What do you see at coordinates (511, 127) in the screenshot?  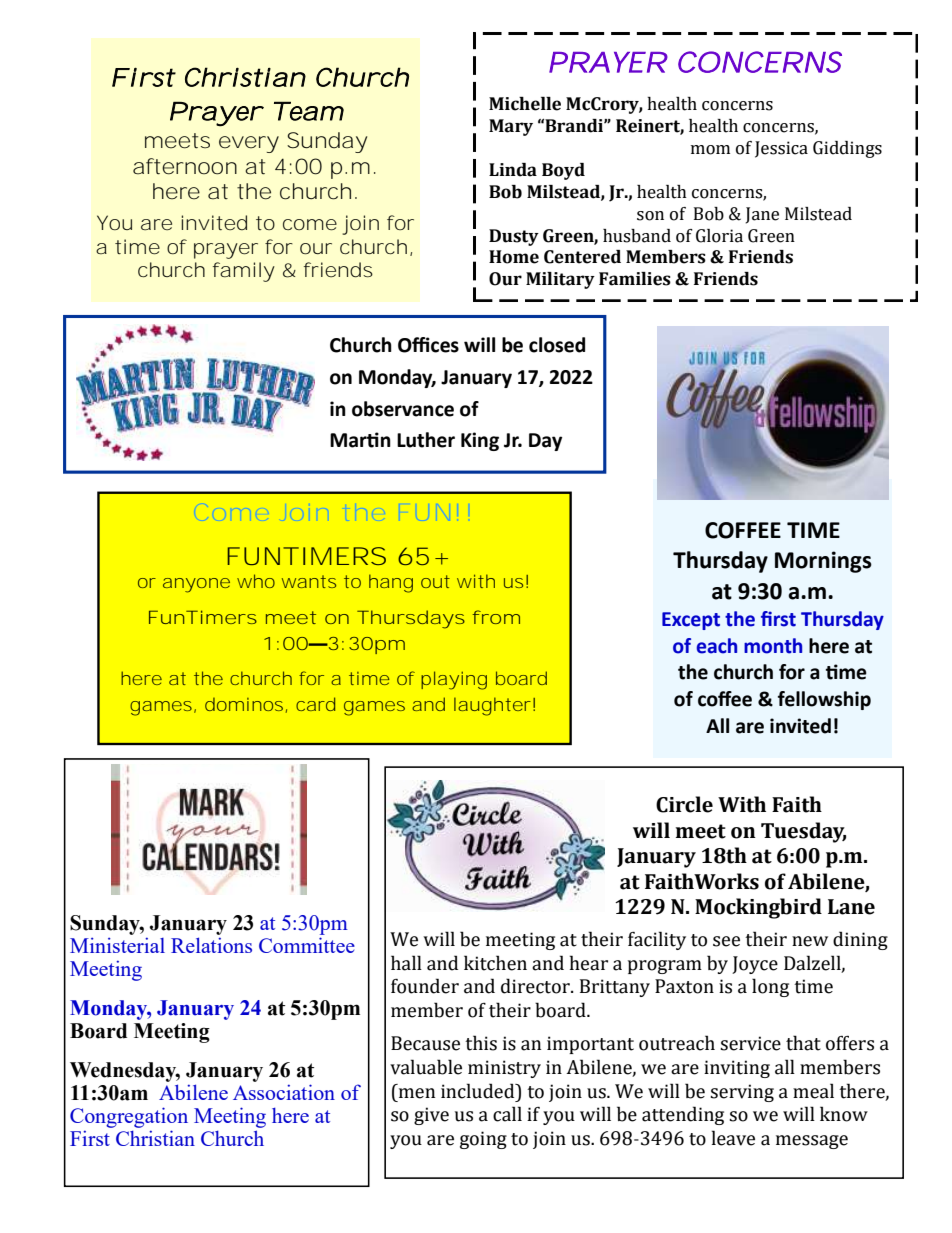 I see `Mary` at bounding box center [511, 127].
